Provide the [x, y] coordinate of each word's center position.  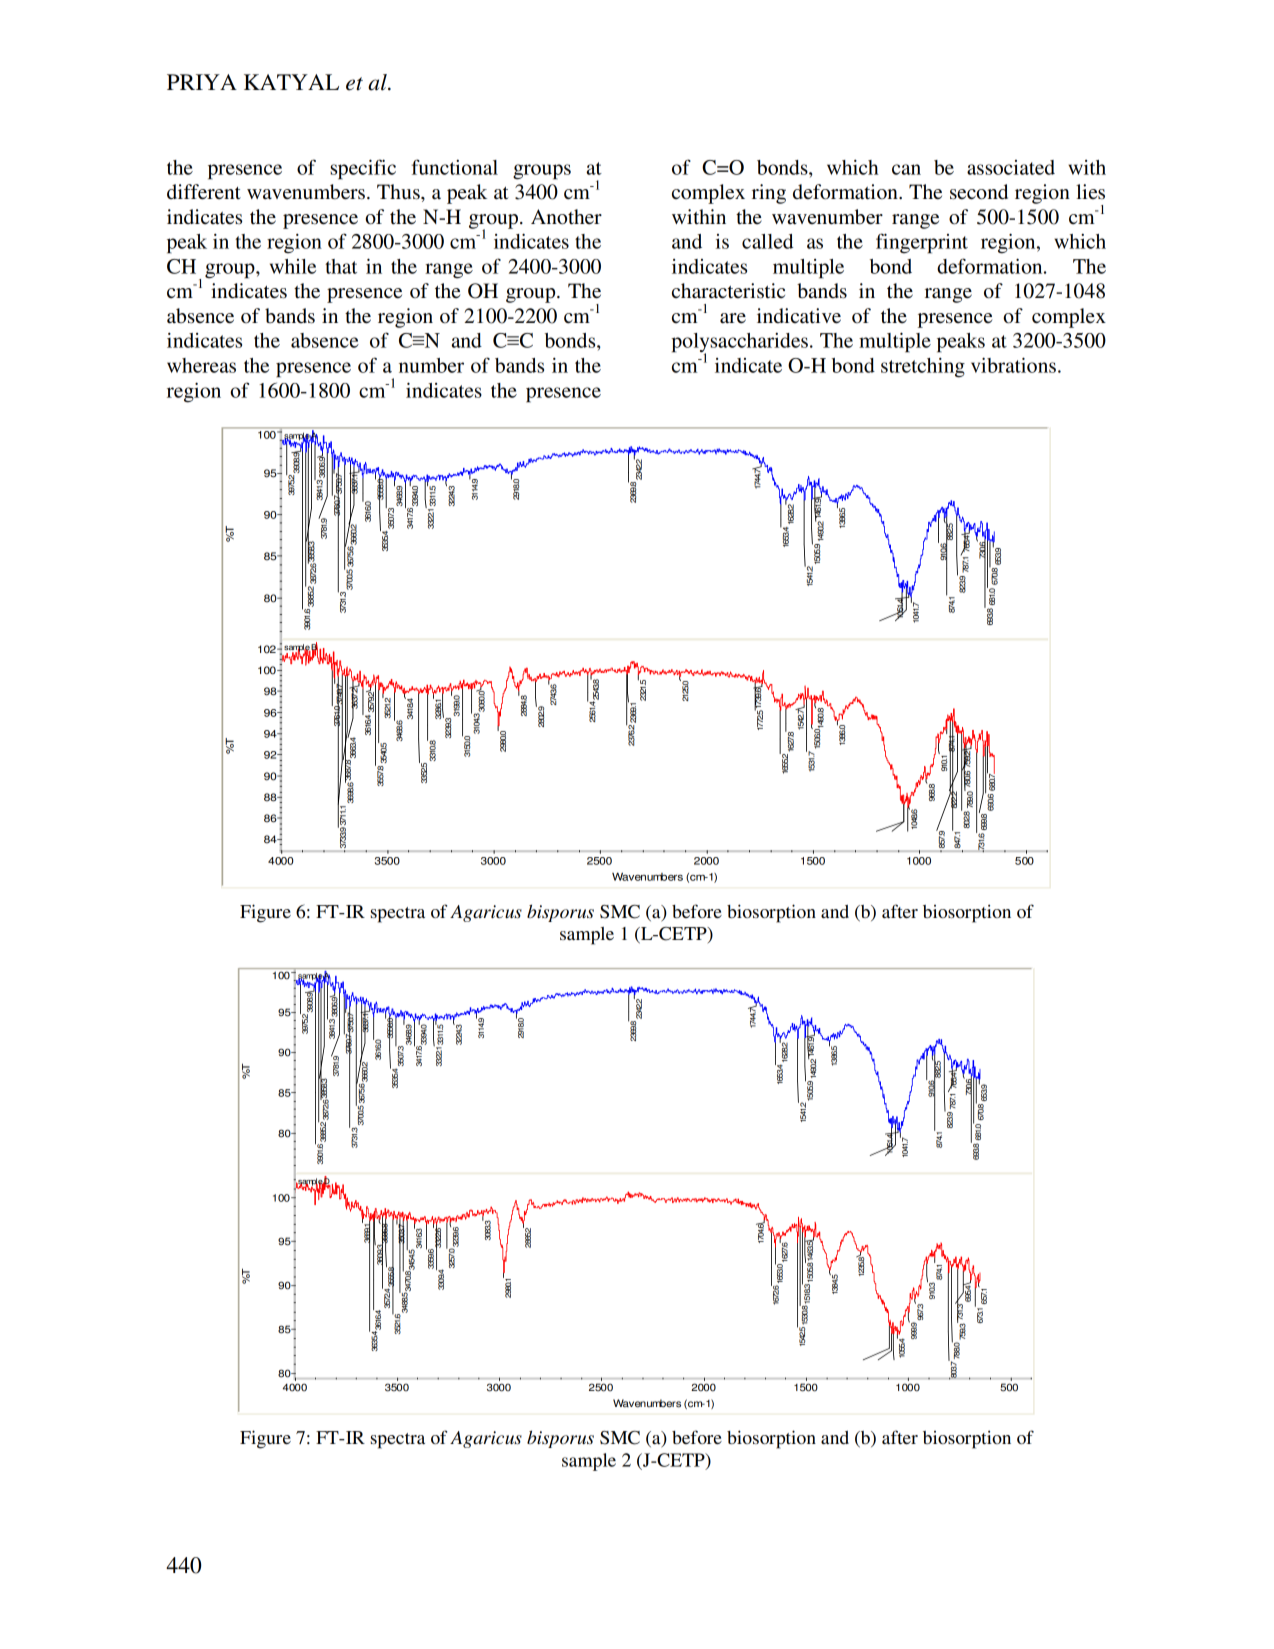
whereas [201, 365]
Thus [399, 192]
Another [566, 217]
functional [455, 167]
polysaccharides [739, 344]
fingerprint [922, 243]
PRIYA [202, 82]
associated [1011, 167]
